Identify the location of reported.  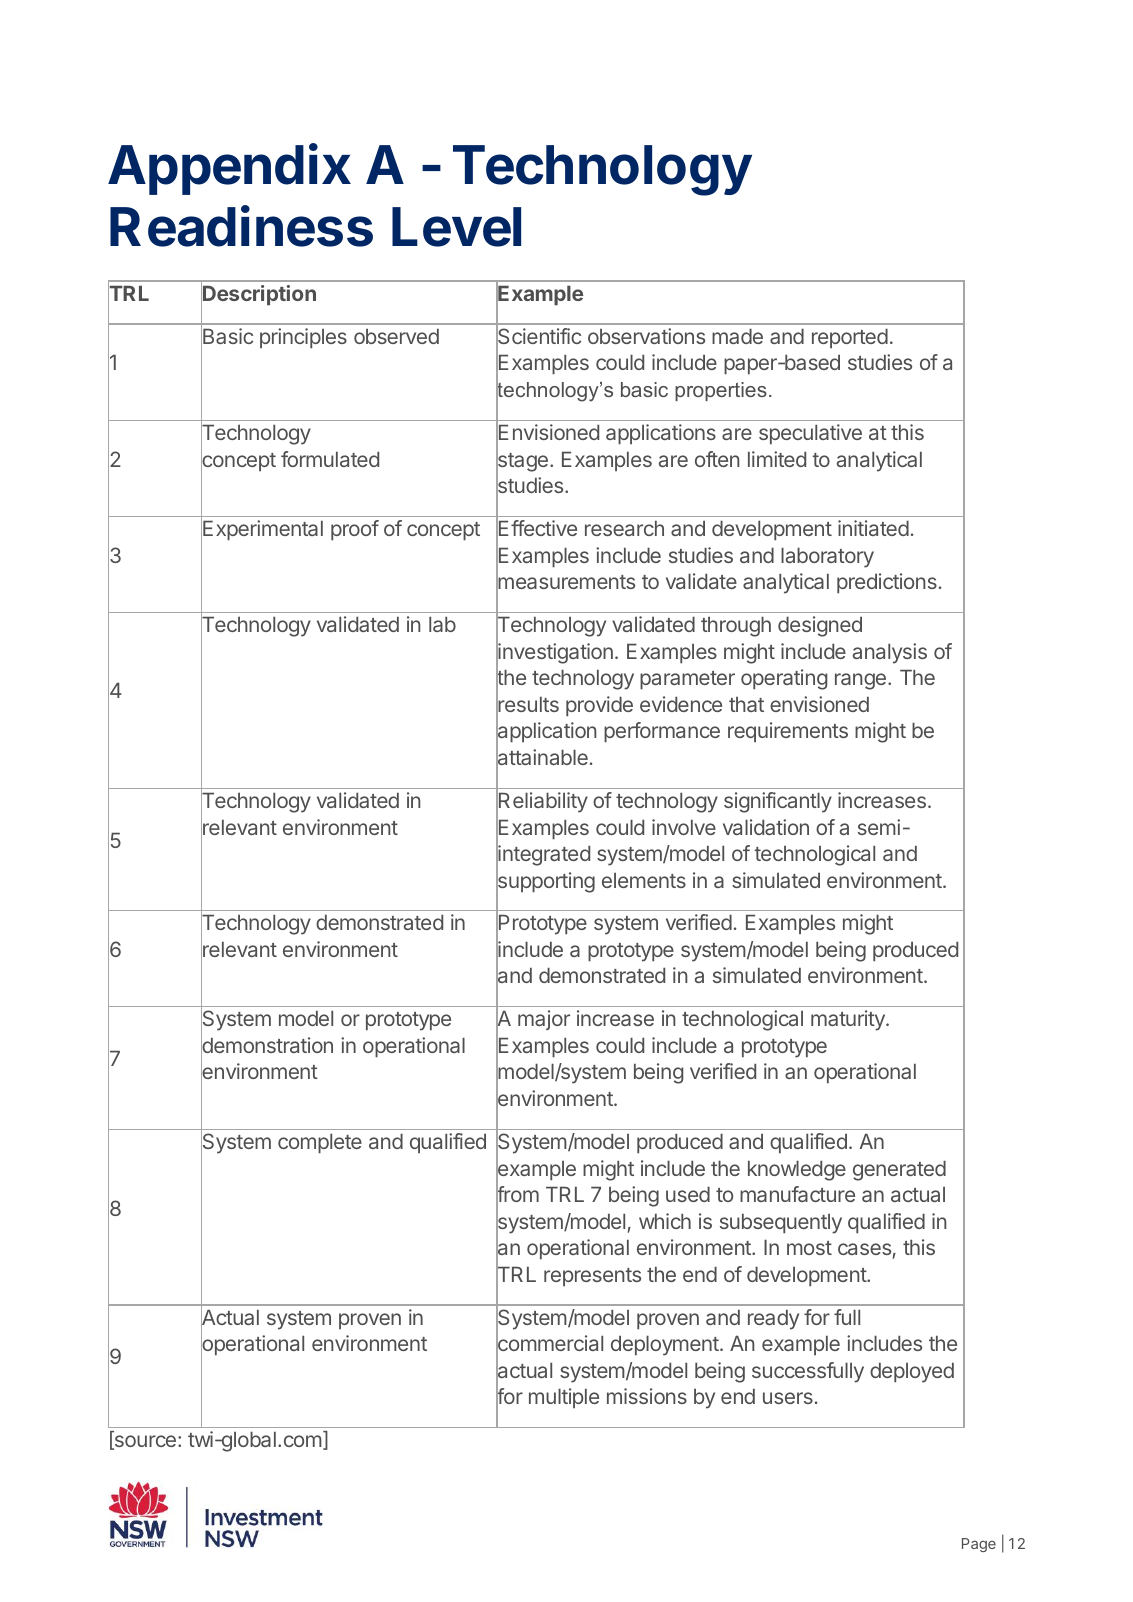
(850, 338).
